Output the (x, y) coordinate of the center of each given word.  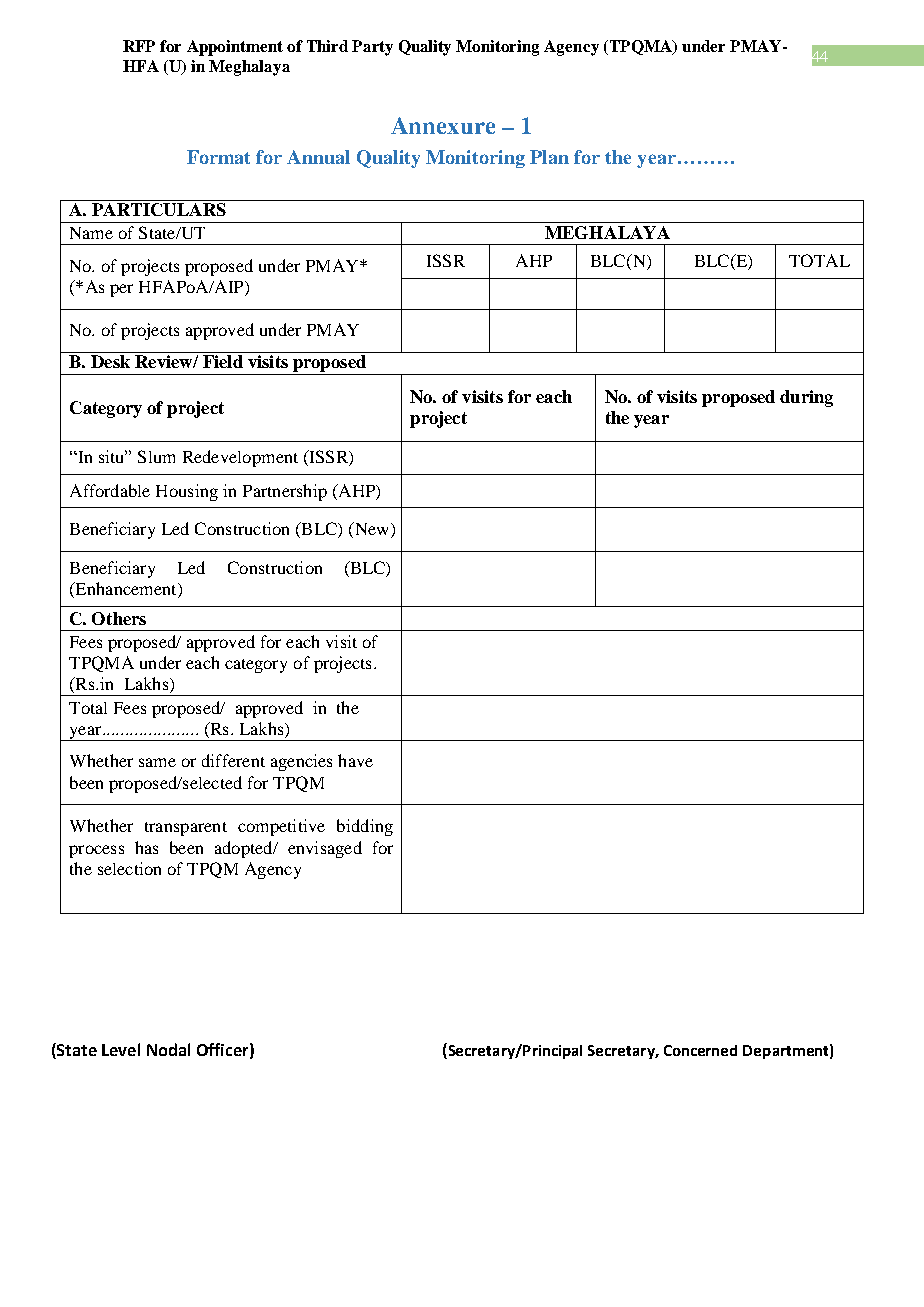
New (372, 530)
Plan (549, 157)
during (806, 398)
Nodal (168, 1049)
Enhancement (126, 590)
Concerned (700, 1050)
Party (372, 48)
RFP (139, 46)
